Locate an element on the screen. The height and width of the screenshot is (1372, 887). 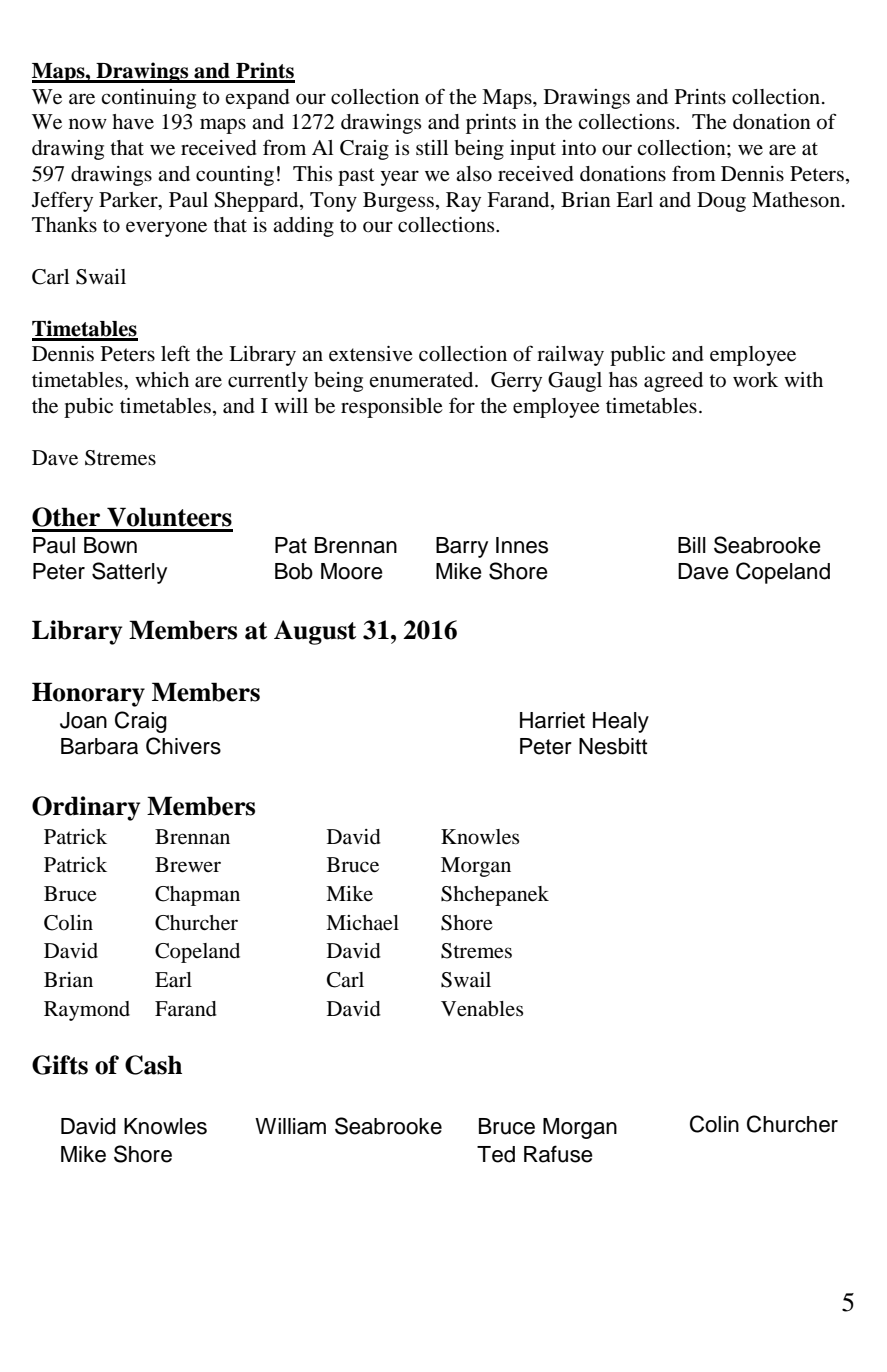
still is located at coordinates (432, 147).
